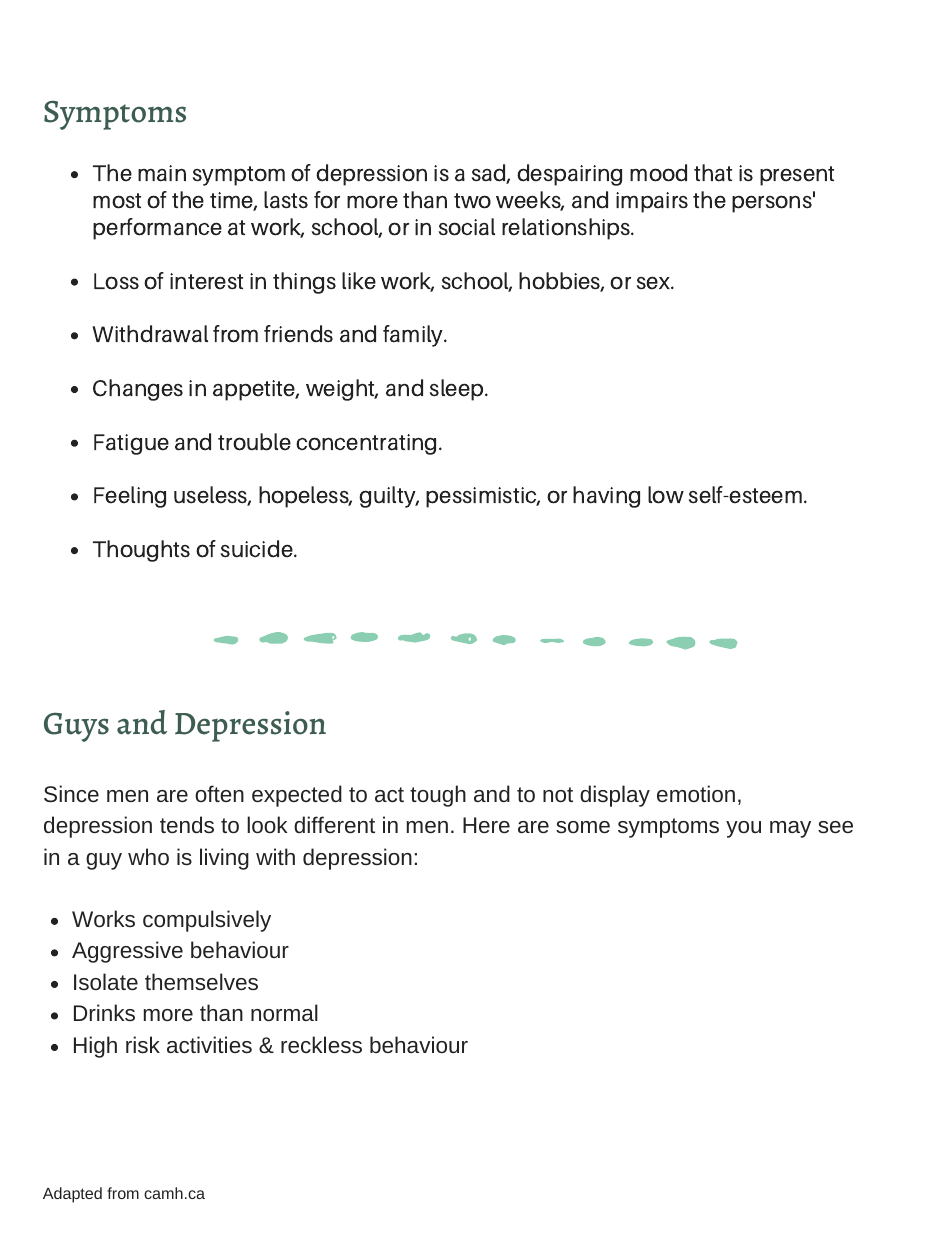 This screenshot has width=952, height=1233. Describe the element at coordinates (790, 829) in the screenshot. I see `may` at that location.
